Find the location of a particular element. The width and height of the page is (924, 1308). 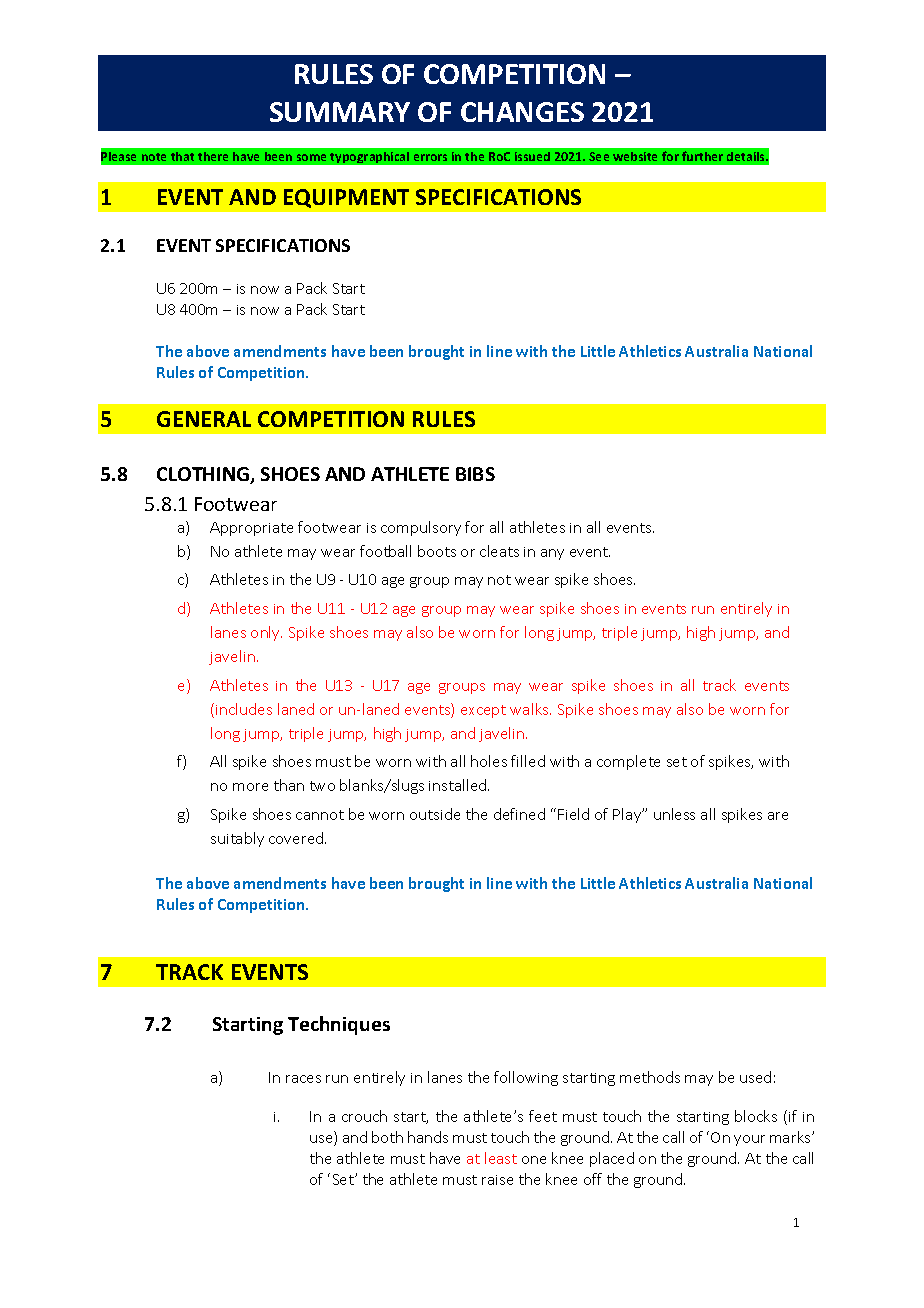

your is located at coordinates (749, 1140).
